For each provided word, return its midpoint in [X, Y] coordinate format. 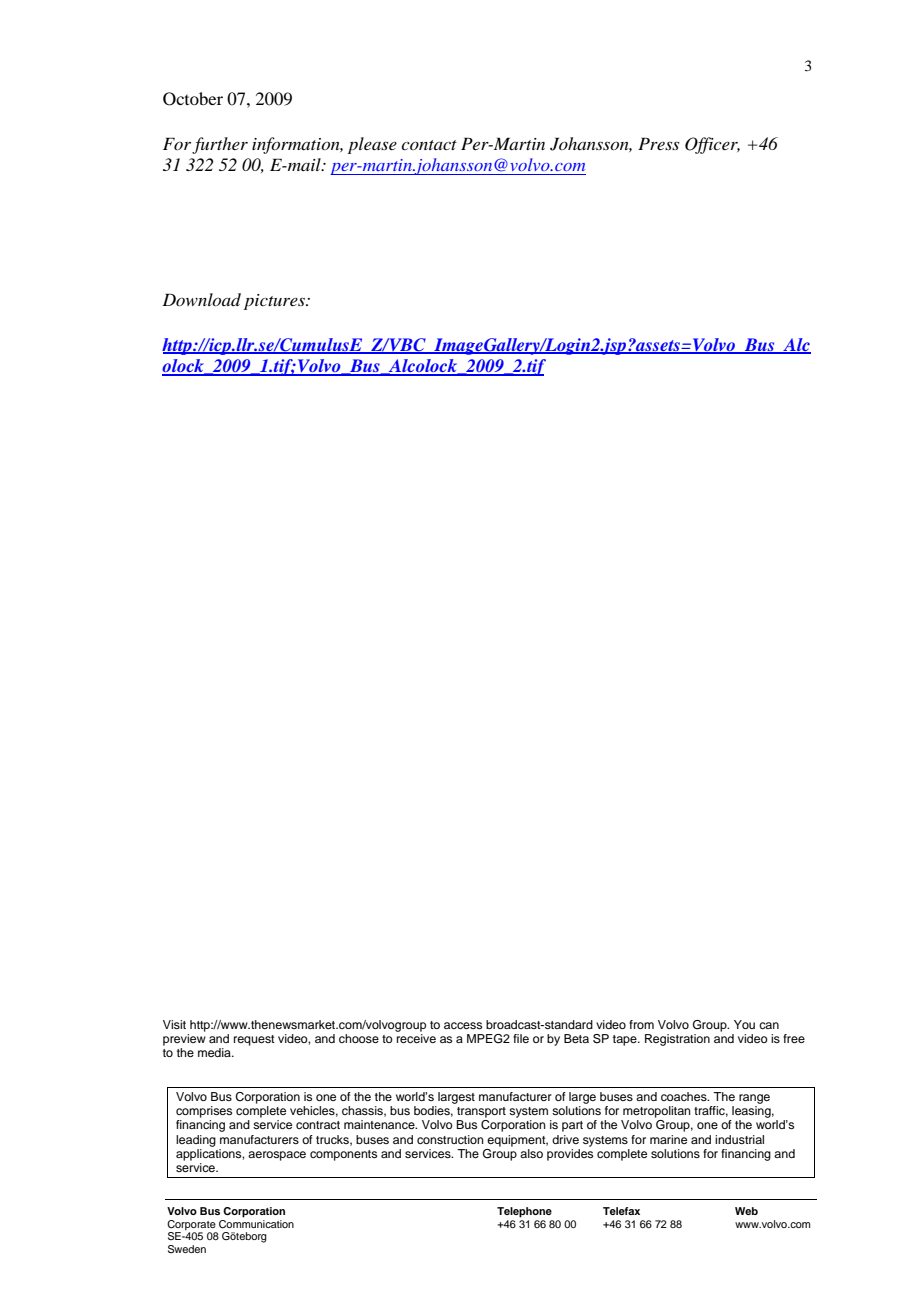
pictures [275, 302]
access [463, 1025]
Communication [256, 1222]
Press [658, 143]
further [220, 145]
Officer [712, 145]
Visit [174, 1024]
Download [201, 299]
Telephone [524, 1212]
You [744, 1024]
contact [429, 145]
